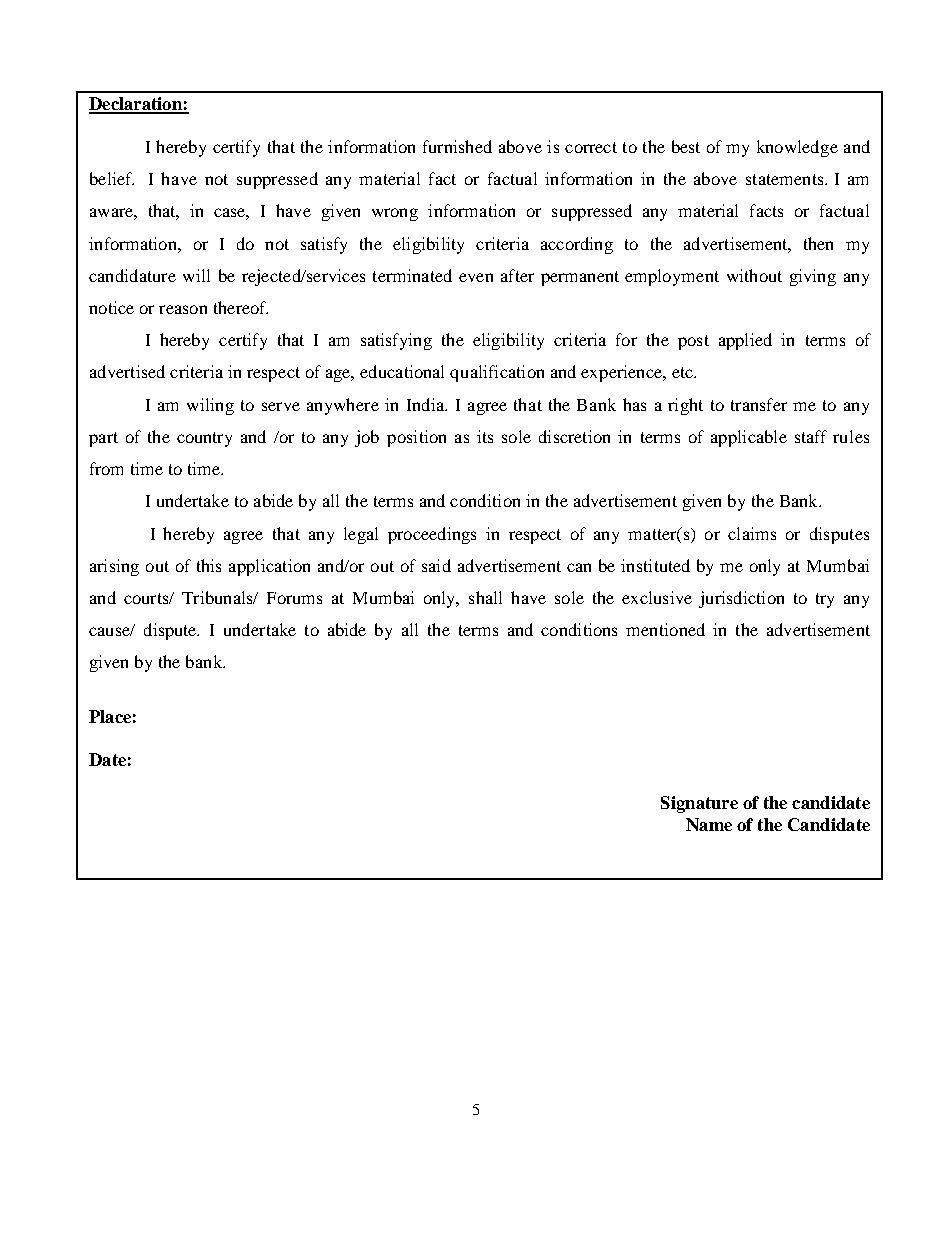  I want to click on from, so click(106, 468).
